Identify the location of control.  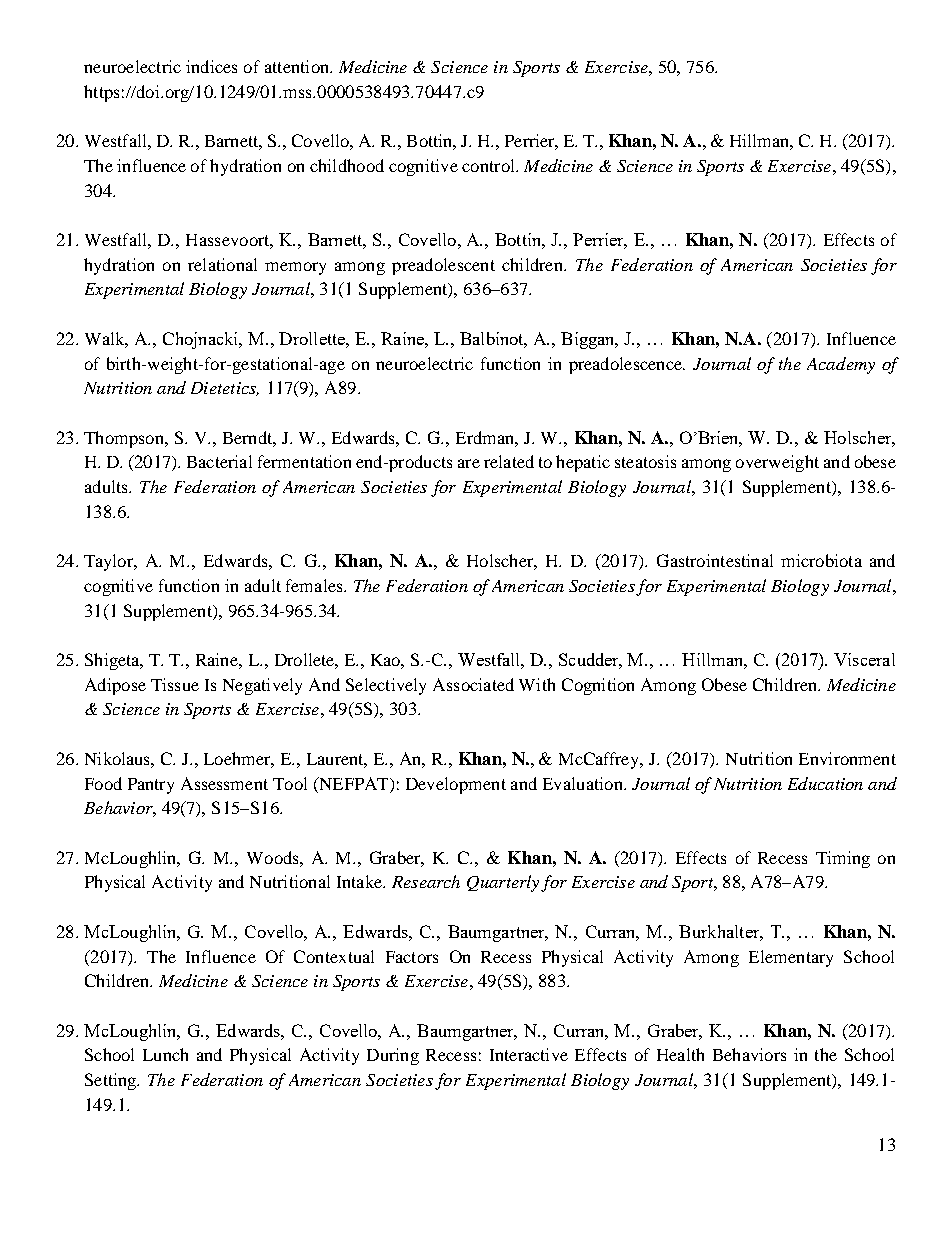
(489, 165).
